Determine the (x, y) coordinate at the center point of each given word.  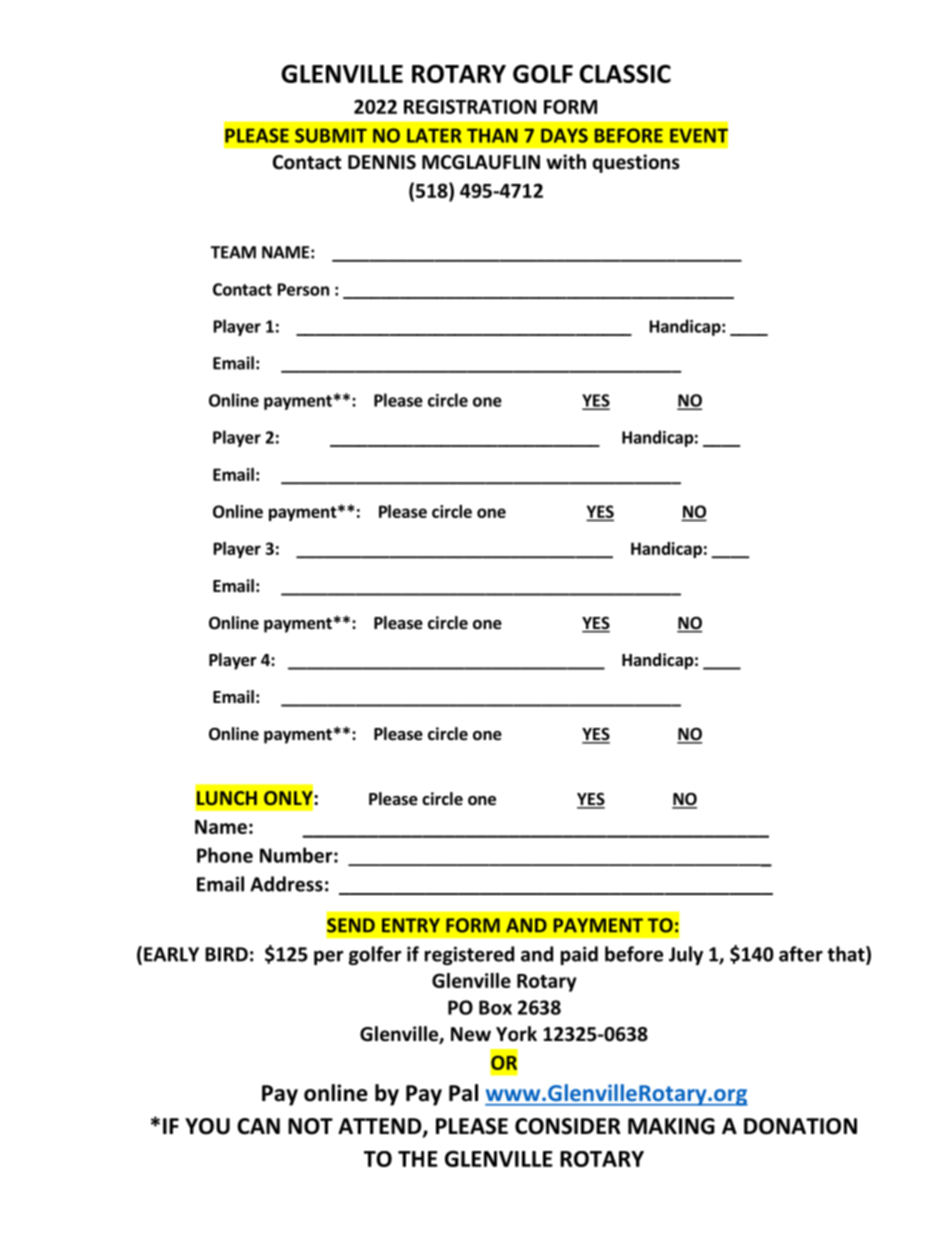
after (801, 954)
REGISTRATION (470, 106)
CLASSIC (625, 73)
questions (636, 163)
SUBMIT (331, 135)
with (566, 161)
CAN (258, 1126)
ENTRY (411, 925)
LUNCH (227, 798)
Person (303, 289)
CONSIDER (568, 1126)
